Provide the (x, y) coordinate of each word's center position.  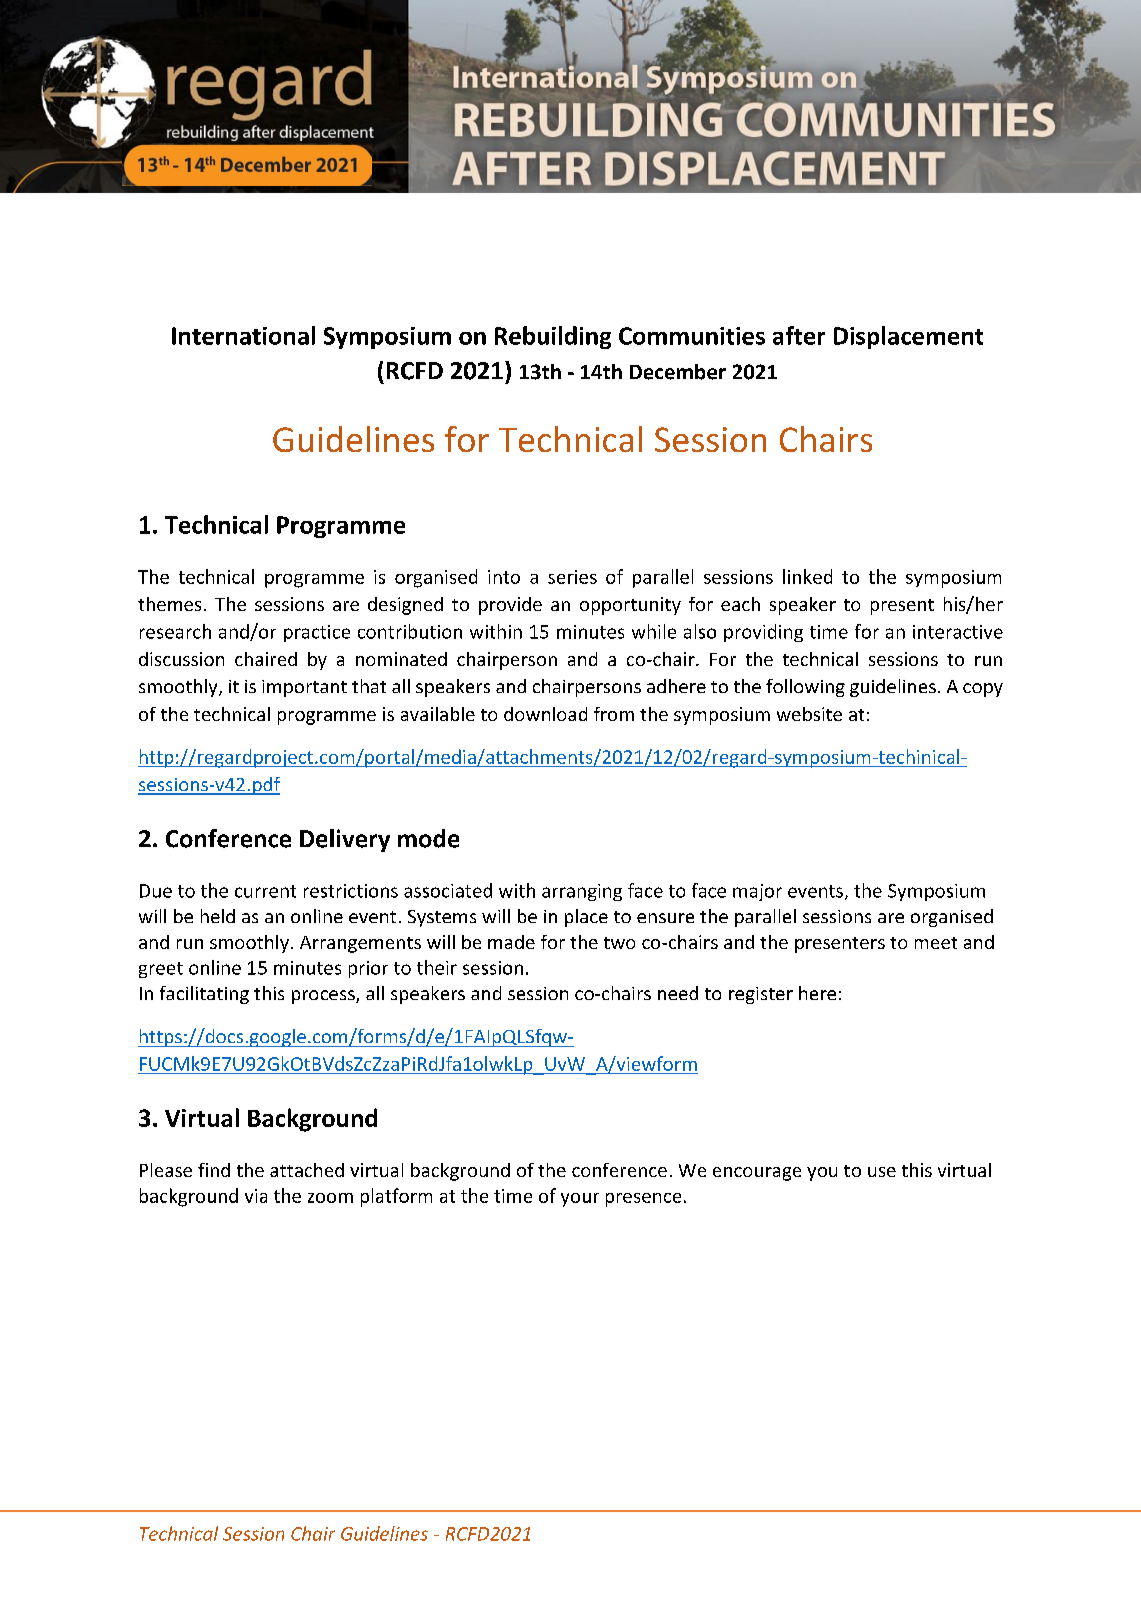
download (545, 714)
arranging (582, 892)
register (761, 995)
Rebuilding (553, 337)
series (572, 577)
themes (169, 604)
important (304, 688)
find (214, 1170)
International (243, 335)
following (805, 688)
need (678, 993)
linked (807, 576)
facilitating (204, 995)
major (757, 892)
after (799, 335)
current (265, 891)
